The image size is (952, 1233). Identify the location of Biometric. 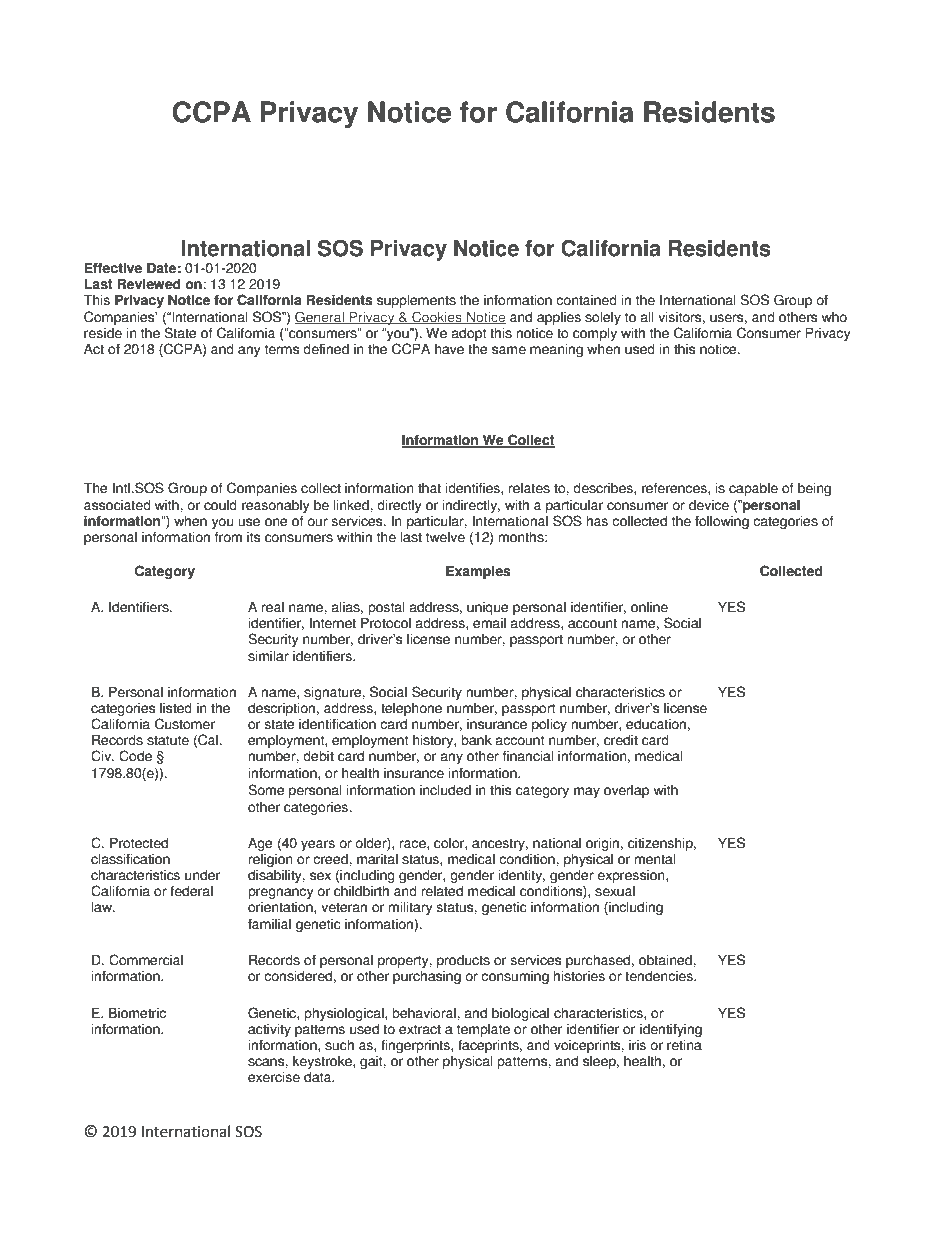
(137, 1013).
